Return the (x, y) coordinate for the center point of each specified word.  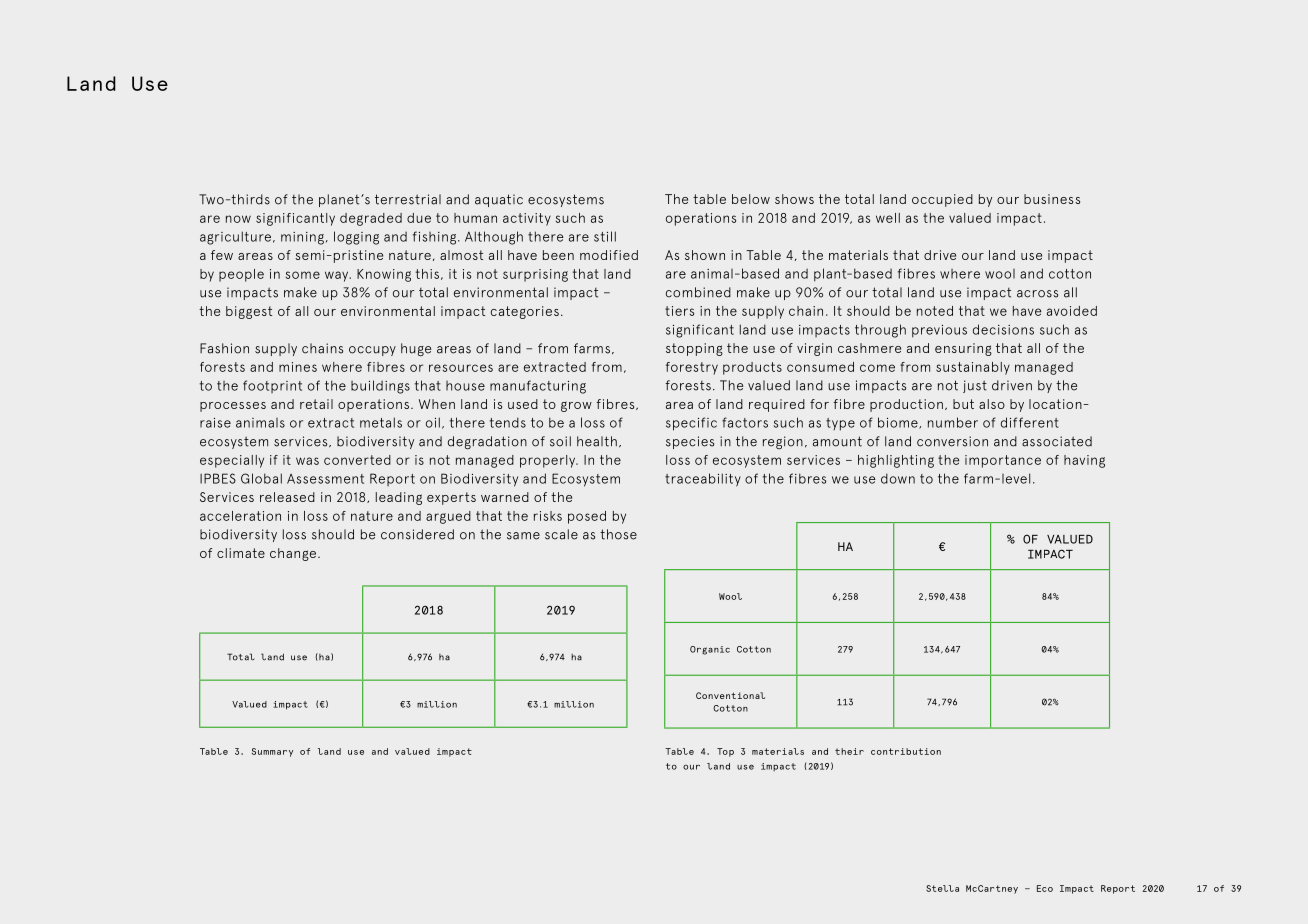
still (605, 236)
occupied (942, 200)
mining (302, 238)
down (898, 478)
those (618, 534)
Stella (942, 888)
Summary (272, 752)
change (294, 554)
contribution (906, 751)
